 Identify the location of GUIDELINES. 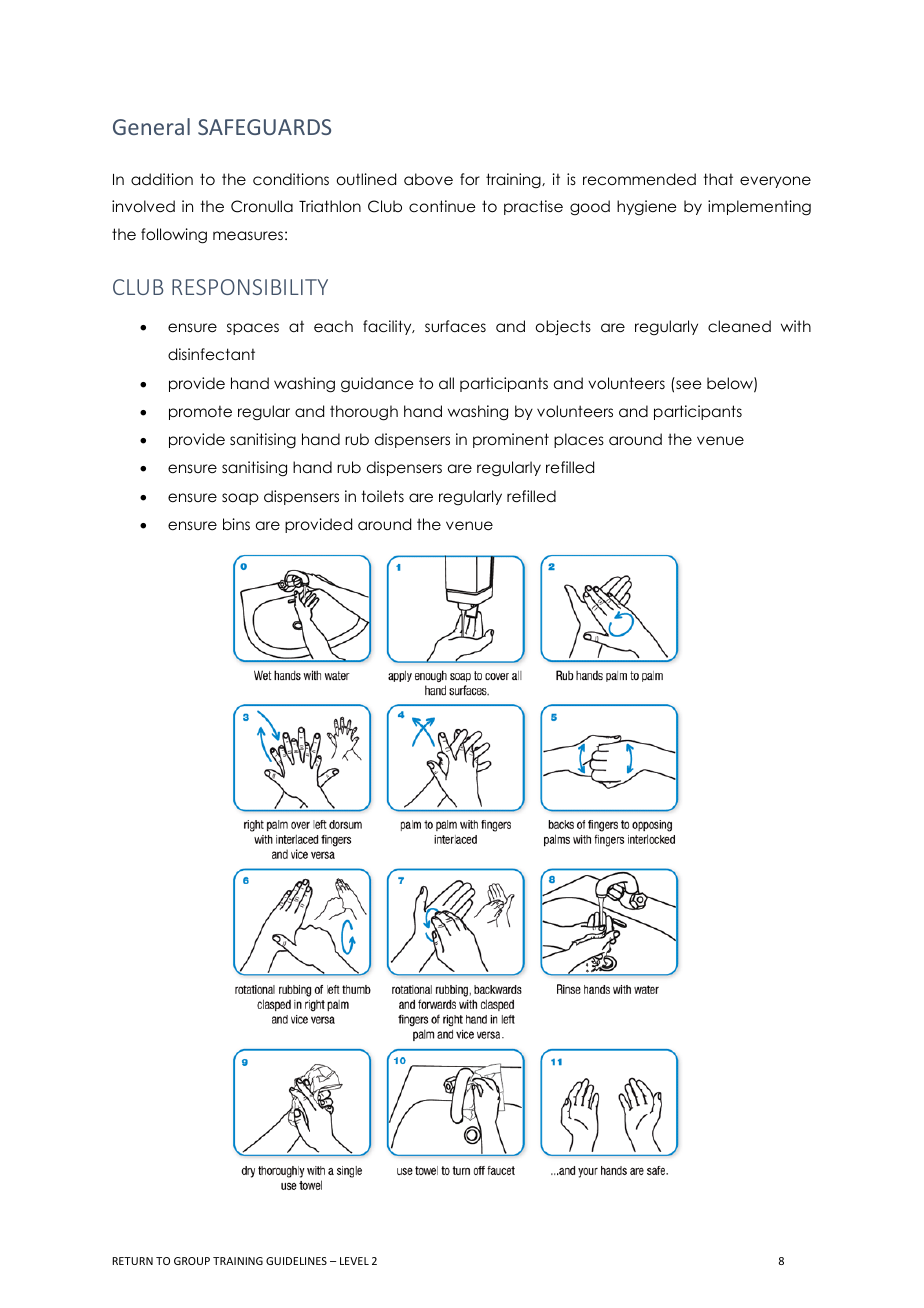
(296, 1261).
